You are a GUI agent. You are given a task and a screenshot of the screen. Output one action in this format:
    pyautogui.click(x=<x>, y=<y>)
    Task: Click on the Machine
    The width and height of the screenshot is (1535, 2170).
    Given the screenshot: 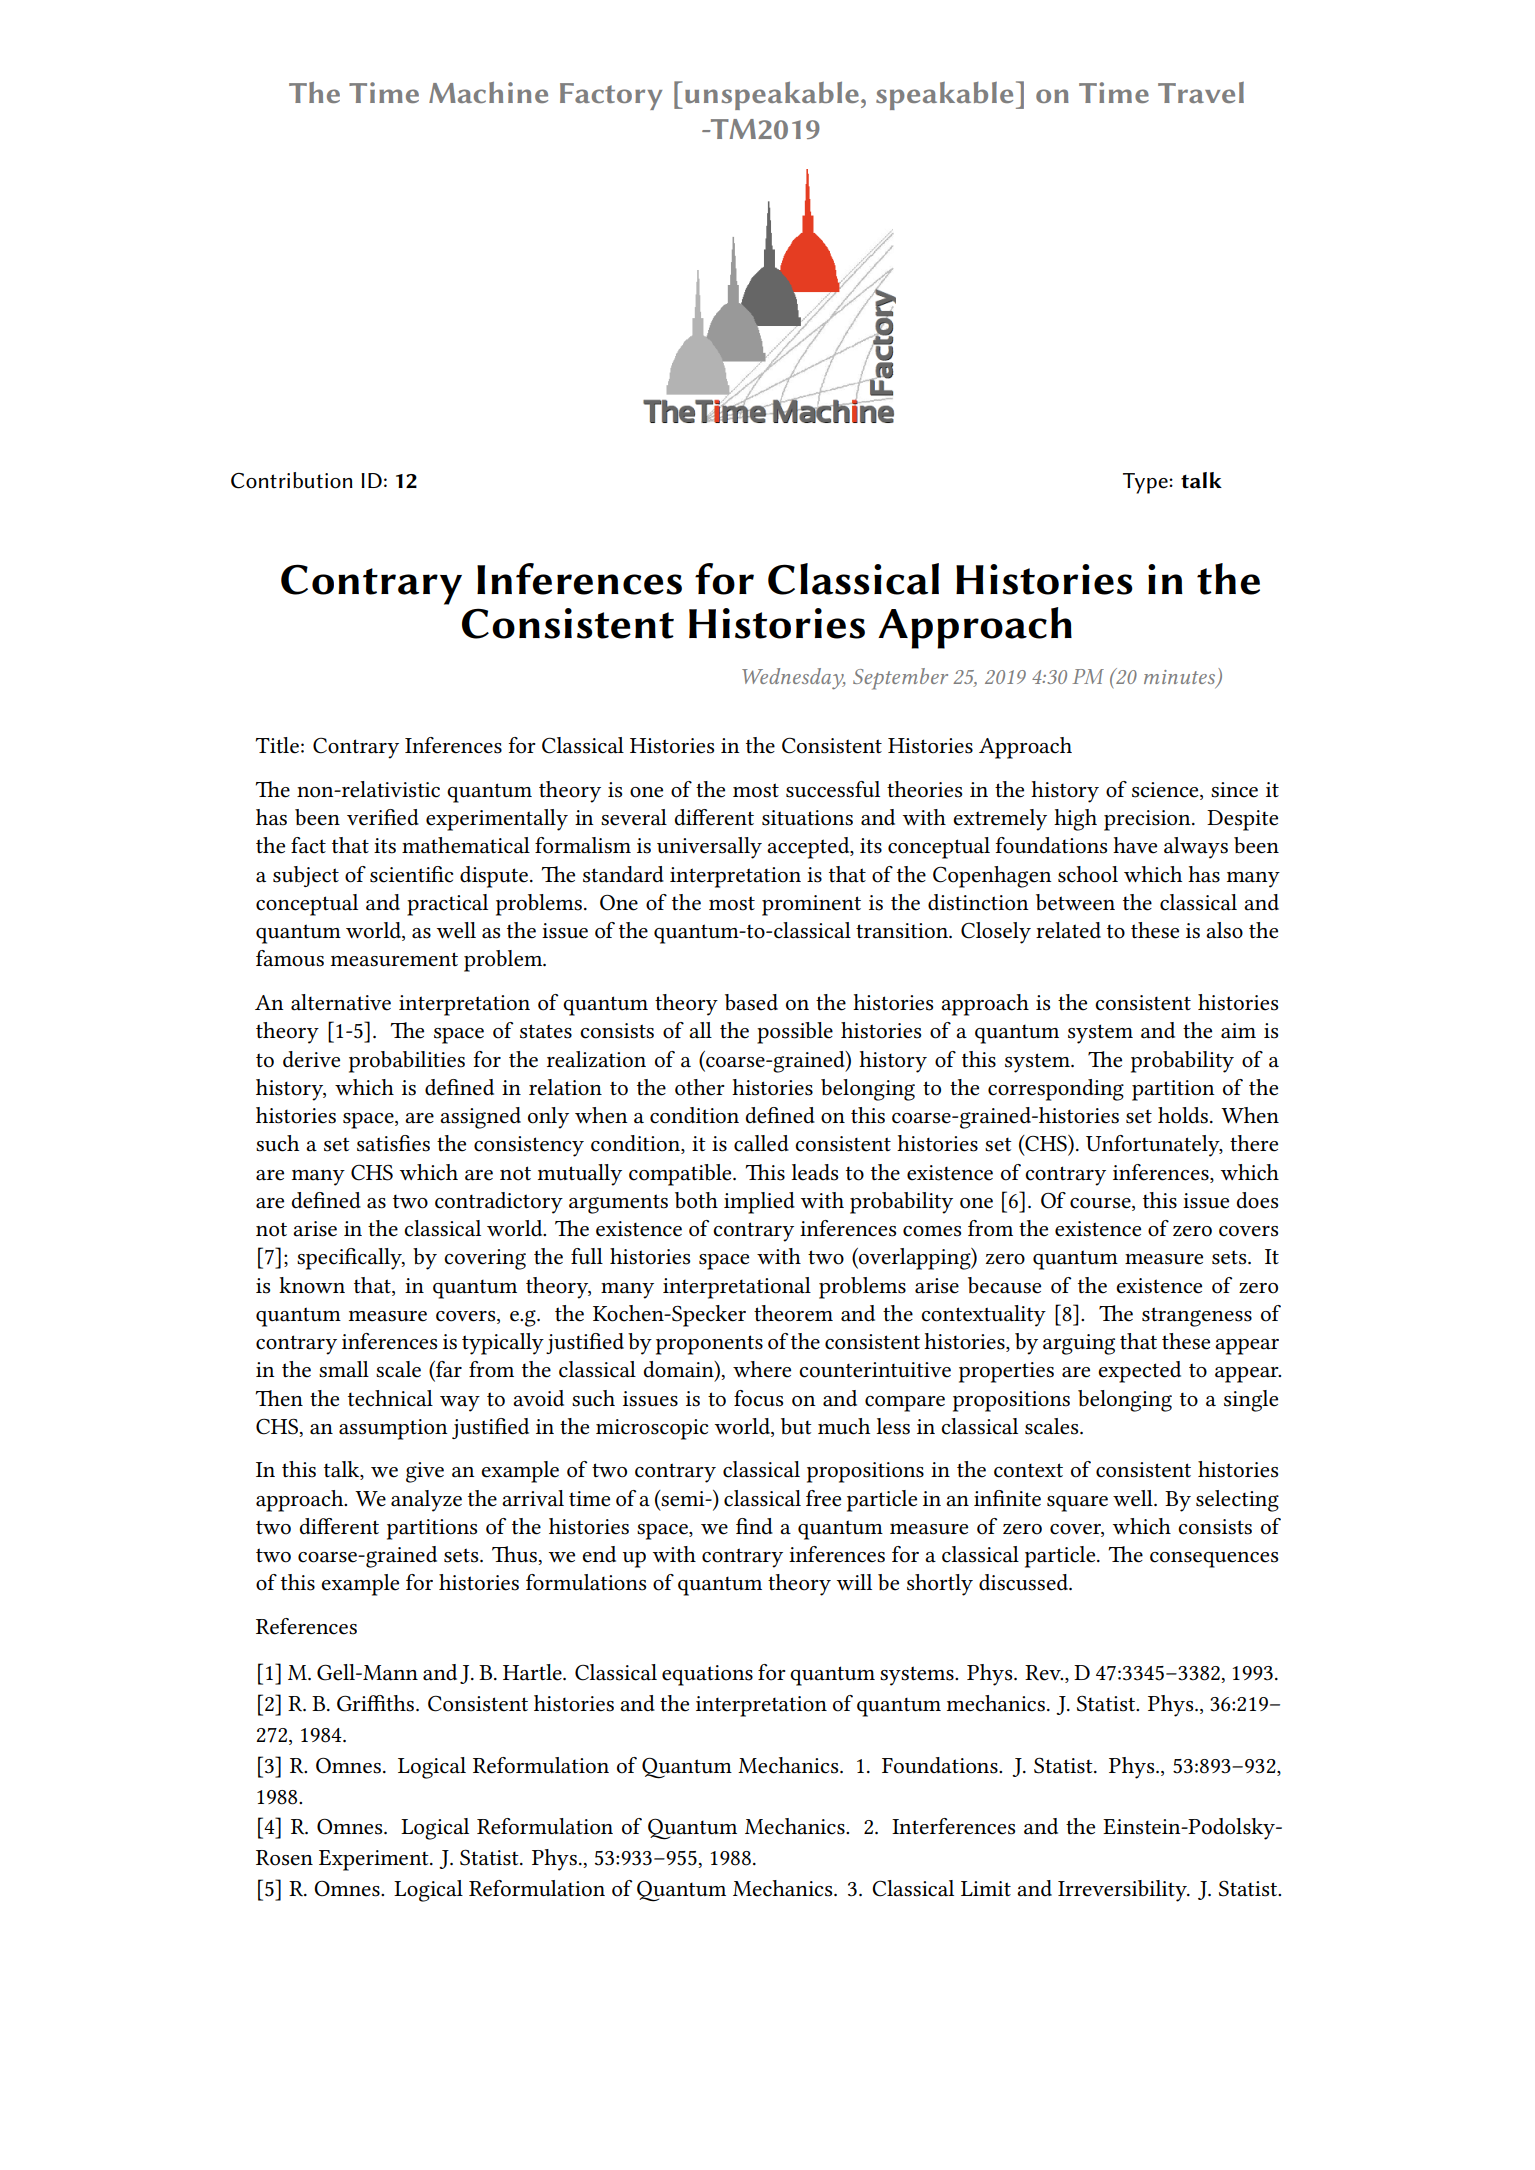 What is the action you would take?
    pyautogui.click(x=488, y=92)
